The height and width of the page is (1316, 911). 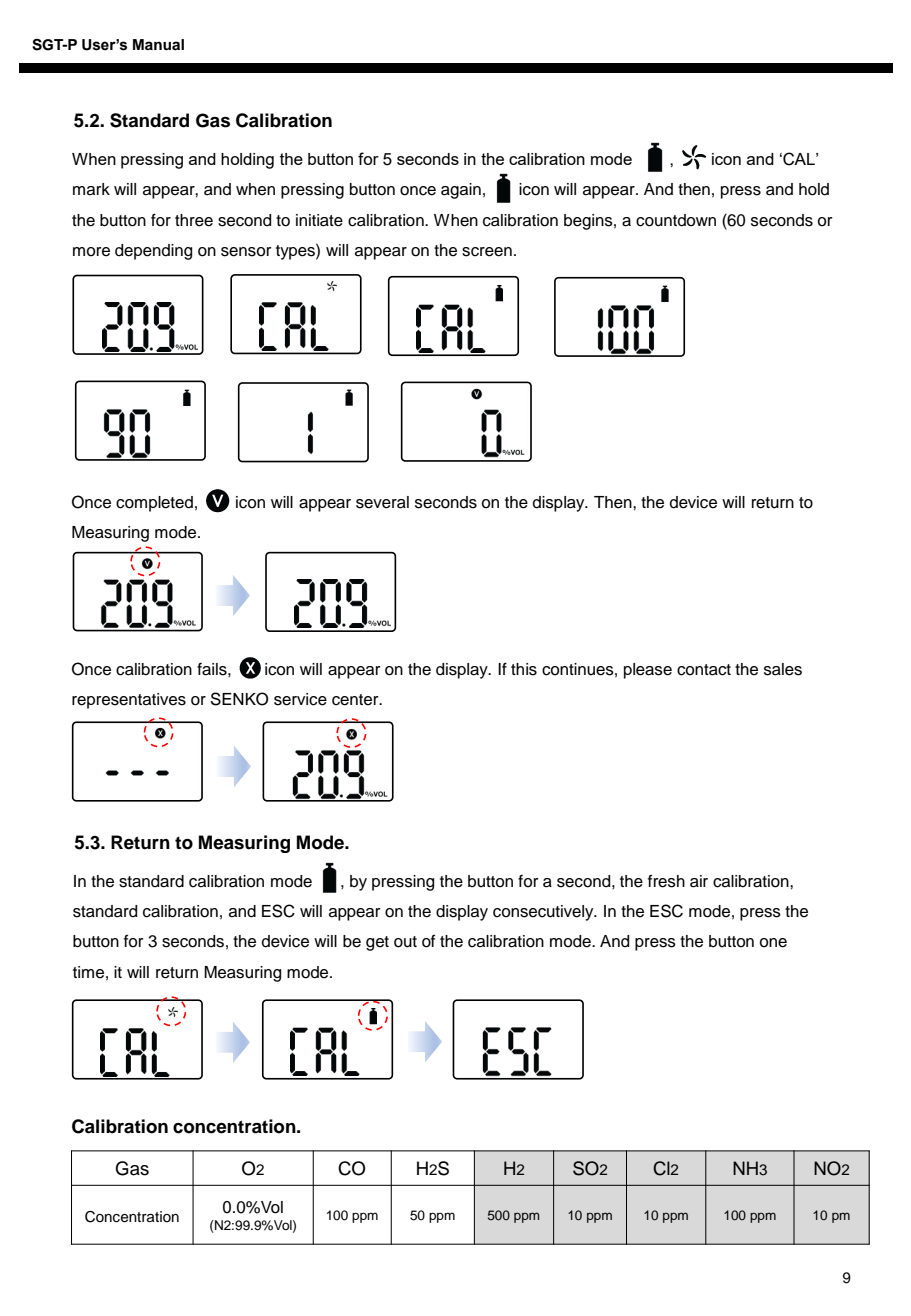 What do you see at coordinates (356, 700) in the page?
I see `center` at bounding box center [356, 700].
